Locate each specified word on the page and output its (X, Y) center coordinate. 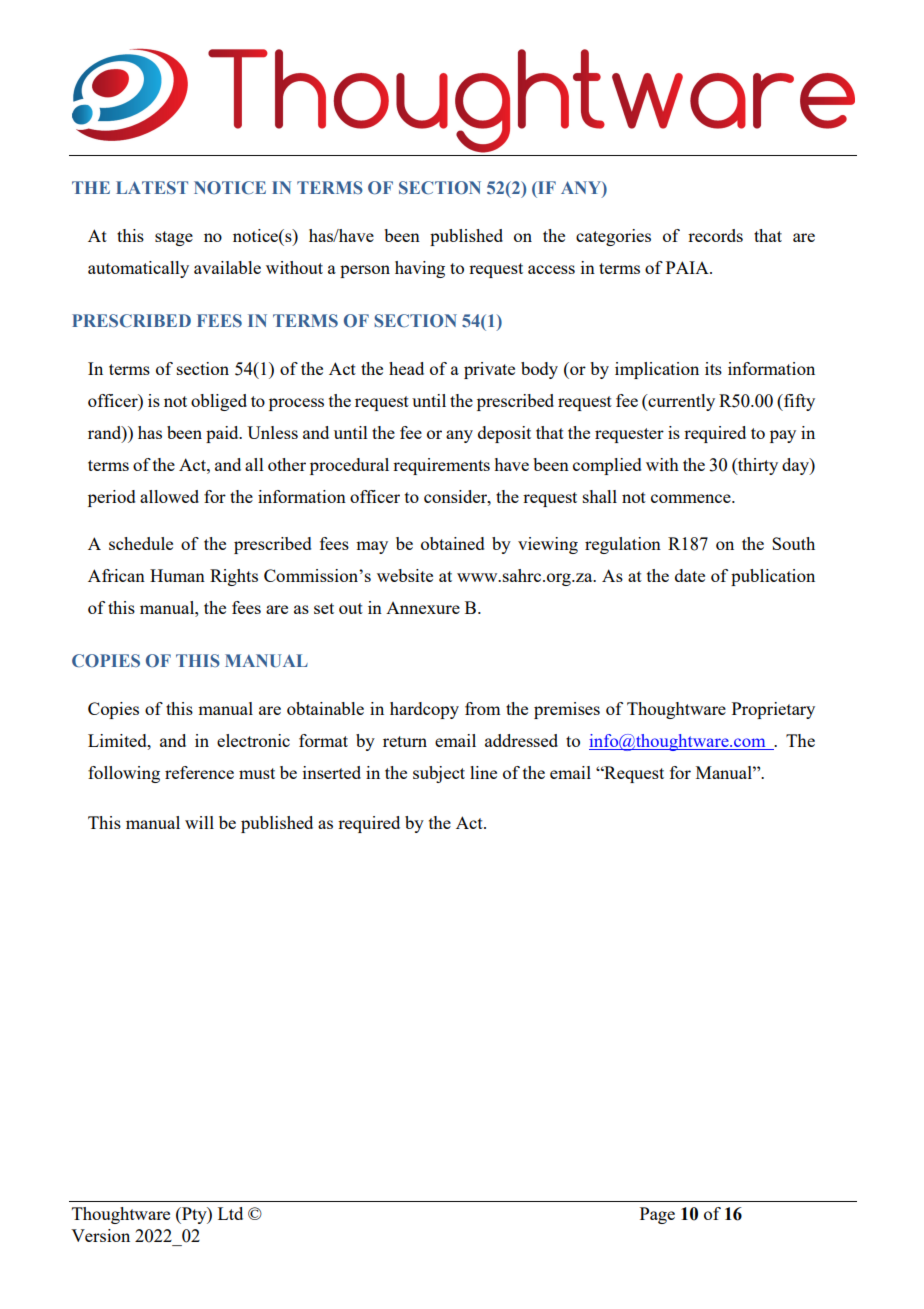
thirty (757, 466)
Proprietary (773, 710)
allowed (169, 496)
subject (439, 774)
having (420, 269)
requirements (441, 466)
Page (657, 1215)
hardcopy (424, 710)
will (199, 822)
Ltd (230, 1213)
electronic (253, 740)
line (483, 772)
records (715, 235)
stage (174, 238)
